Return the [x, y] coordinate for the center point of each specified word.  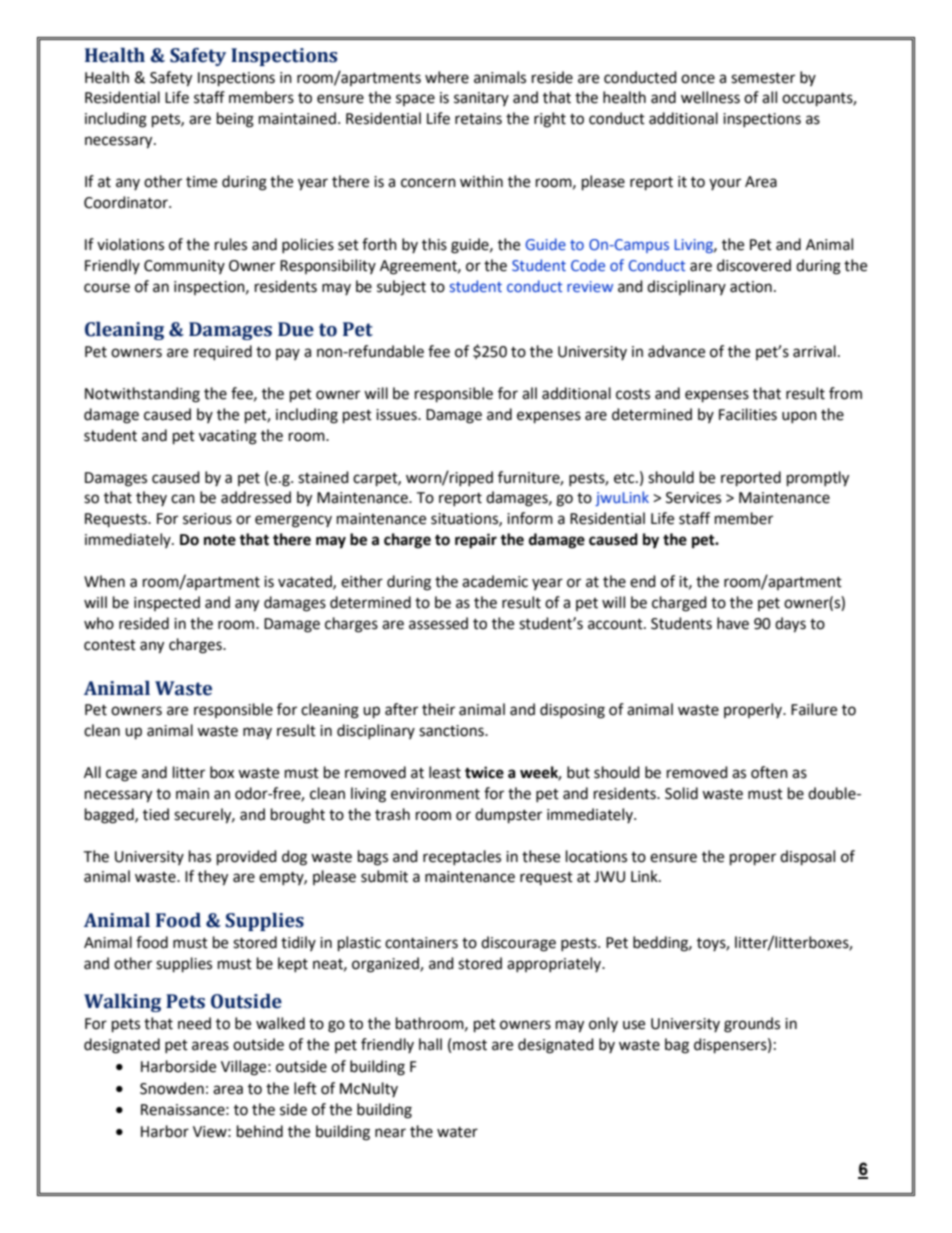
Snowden [172, 1088]
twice [484, 772]
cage [121, 775]
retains [478, 119]
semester [763, 78]
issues [397, 415]
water [457, 1132]
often [769, 772]
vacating [228, 437]
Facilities [748, 414]
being [235, 120]
